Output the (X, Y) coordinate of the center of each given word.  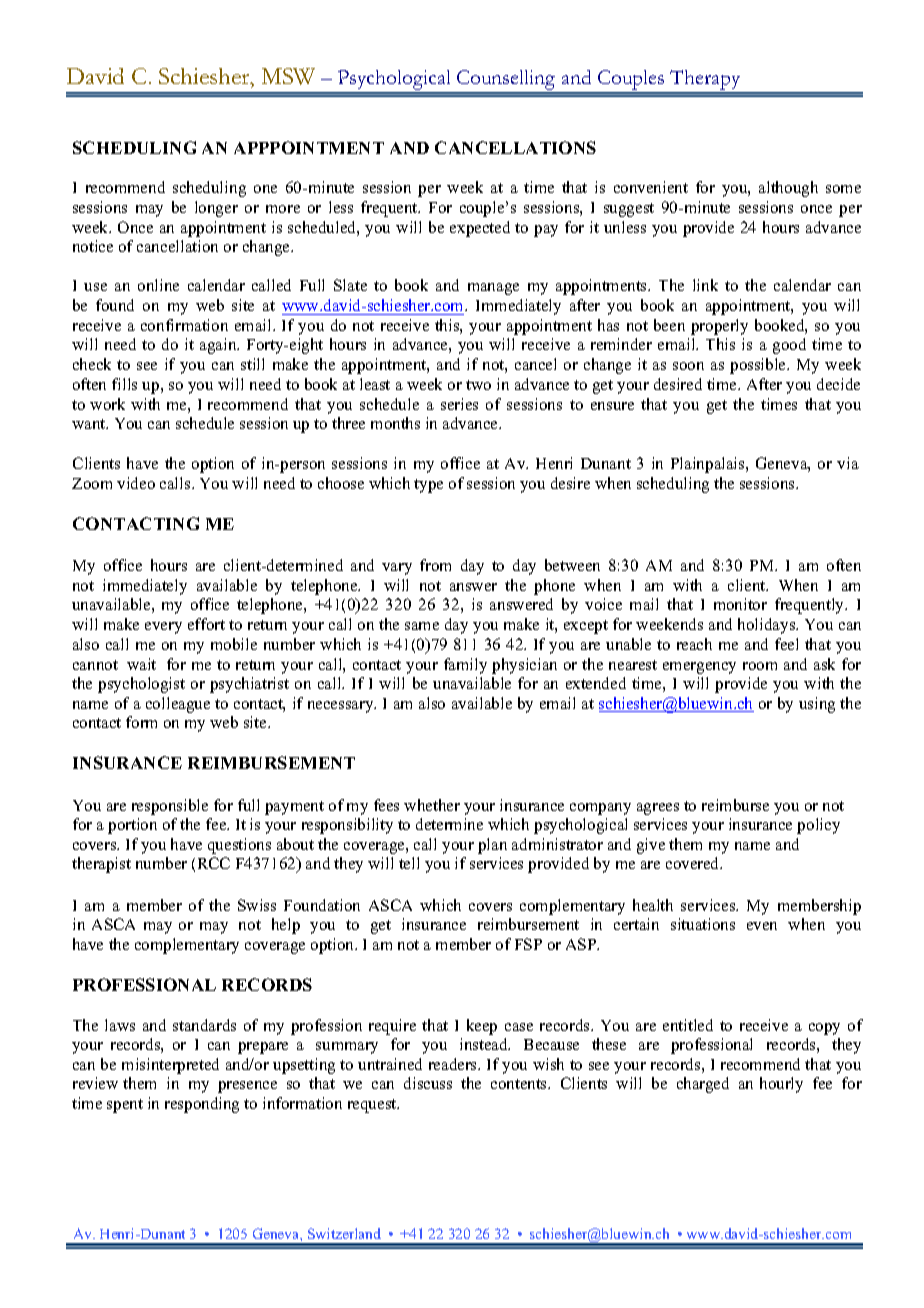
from (435, 565)
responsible (170, 807)
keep (482, 1027)
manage (493, 289)
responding (202, 1105)
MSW (288, 76)
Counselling (506, 81)
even (762, 926)
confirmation (184, 325)
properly (719, 327)
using (817, 705)
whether (432, 805)
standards (204, 1025)
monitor (740, 604)
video (136, 483)
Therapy (705, 81)
